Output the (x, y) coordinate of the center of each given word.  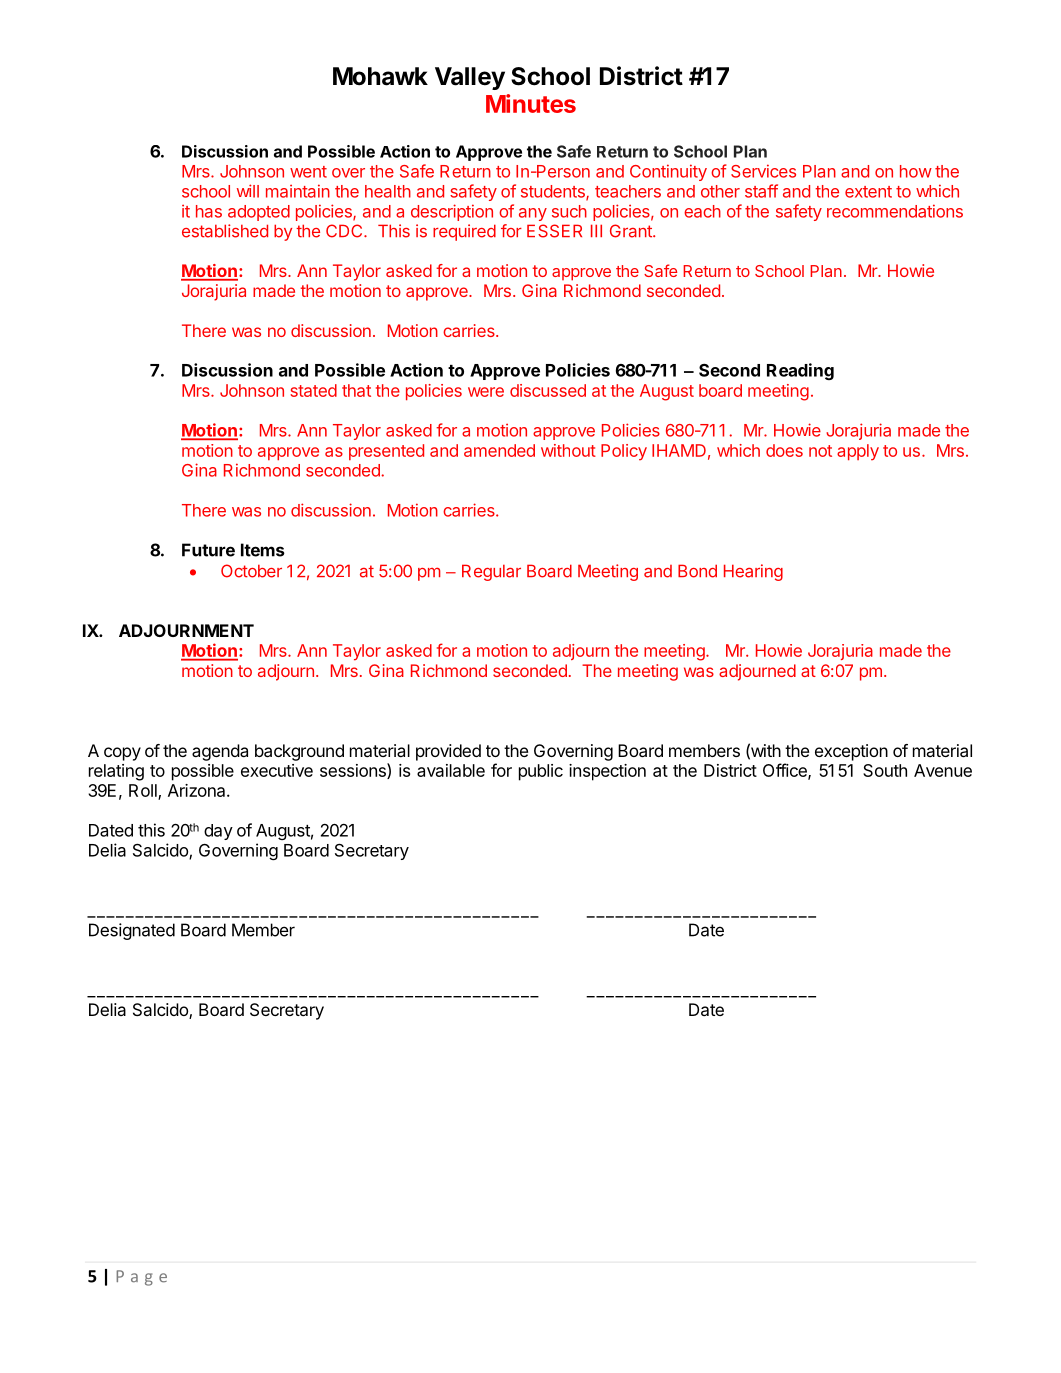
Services (763, 171)
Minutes (531, 103)
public (541, 772)
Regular (491, 572)
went (308, 172)
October (251, 571)
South (885, 770)
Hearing (753, 572)
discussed (548, 390)
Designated (132, 931)
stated (313, 390)
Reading (800, 371)
